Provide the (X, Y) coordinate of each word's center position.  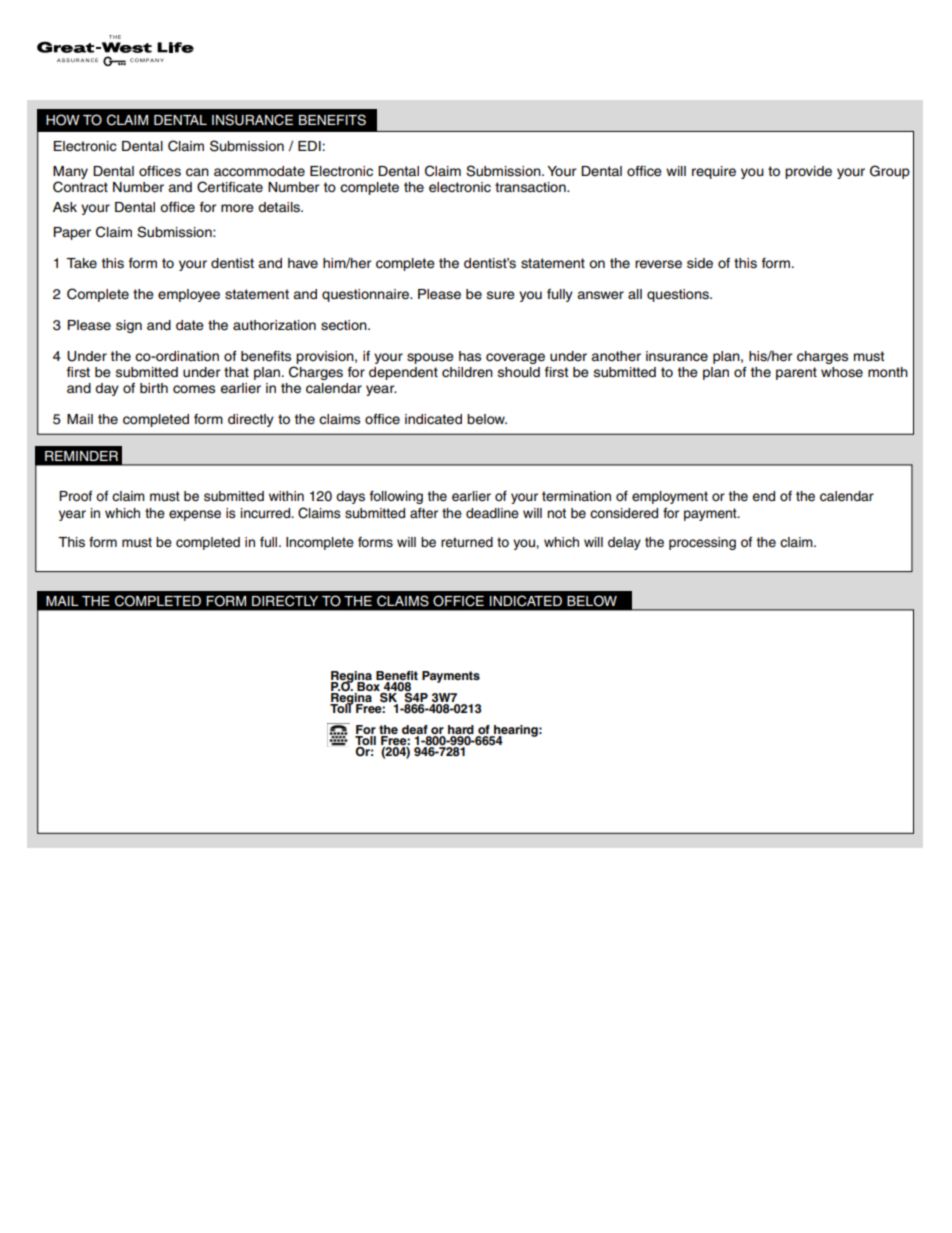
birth (154, 388)
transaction (531, 187)
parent (796, 373)
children (467, 372)
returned (467, 542)
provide (808, 172)
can (197, 172)
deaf (416, 731)
